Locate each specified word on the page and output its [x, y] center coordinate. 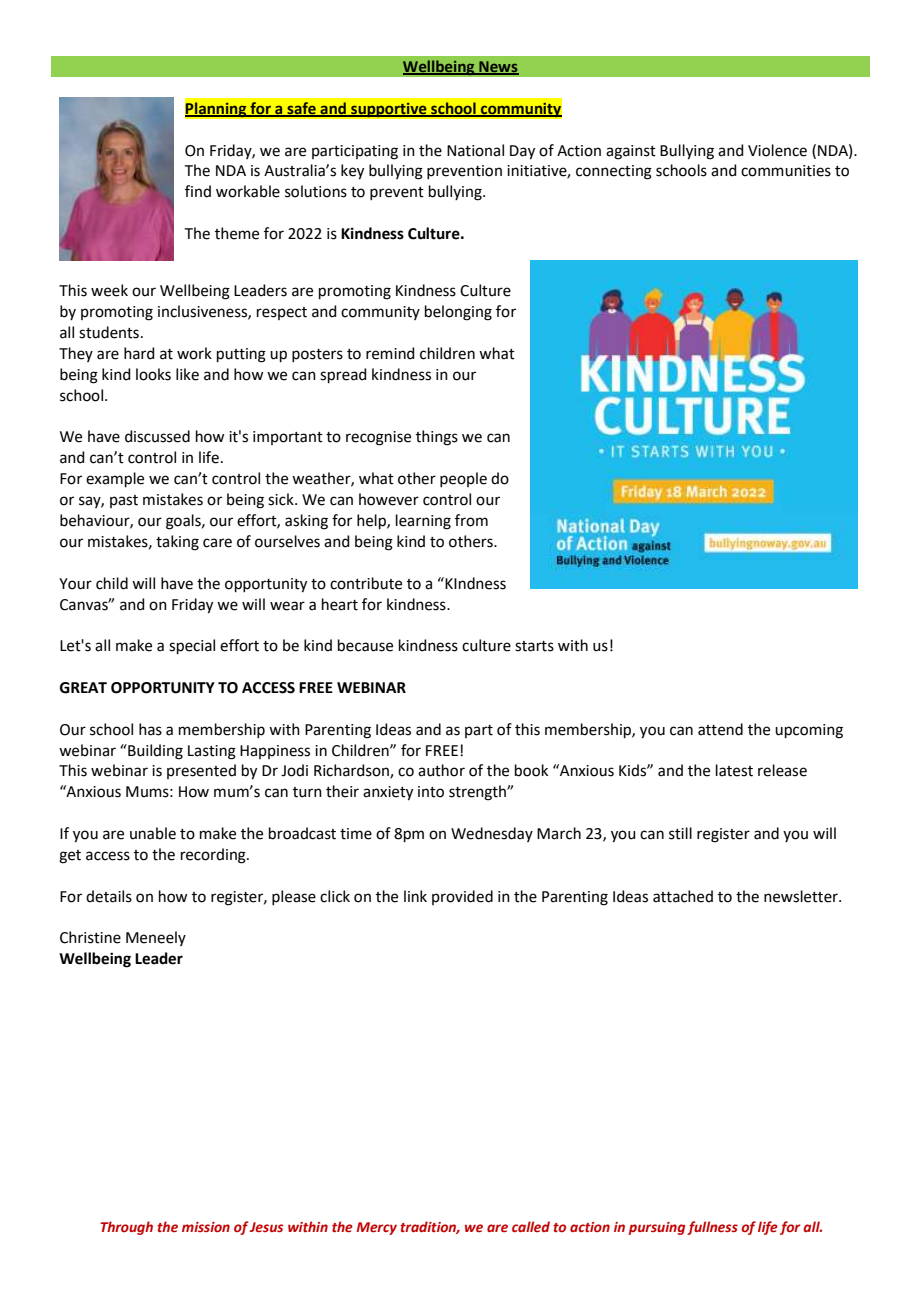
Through [126, 1228]
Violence [777, 150]
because [365, 645]
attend [720, 729]
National [475, 150]
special [192, 646]
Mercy [376, 1228]
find [198, 191]
